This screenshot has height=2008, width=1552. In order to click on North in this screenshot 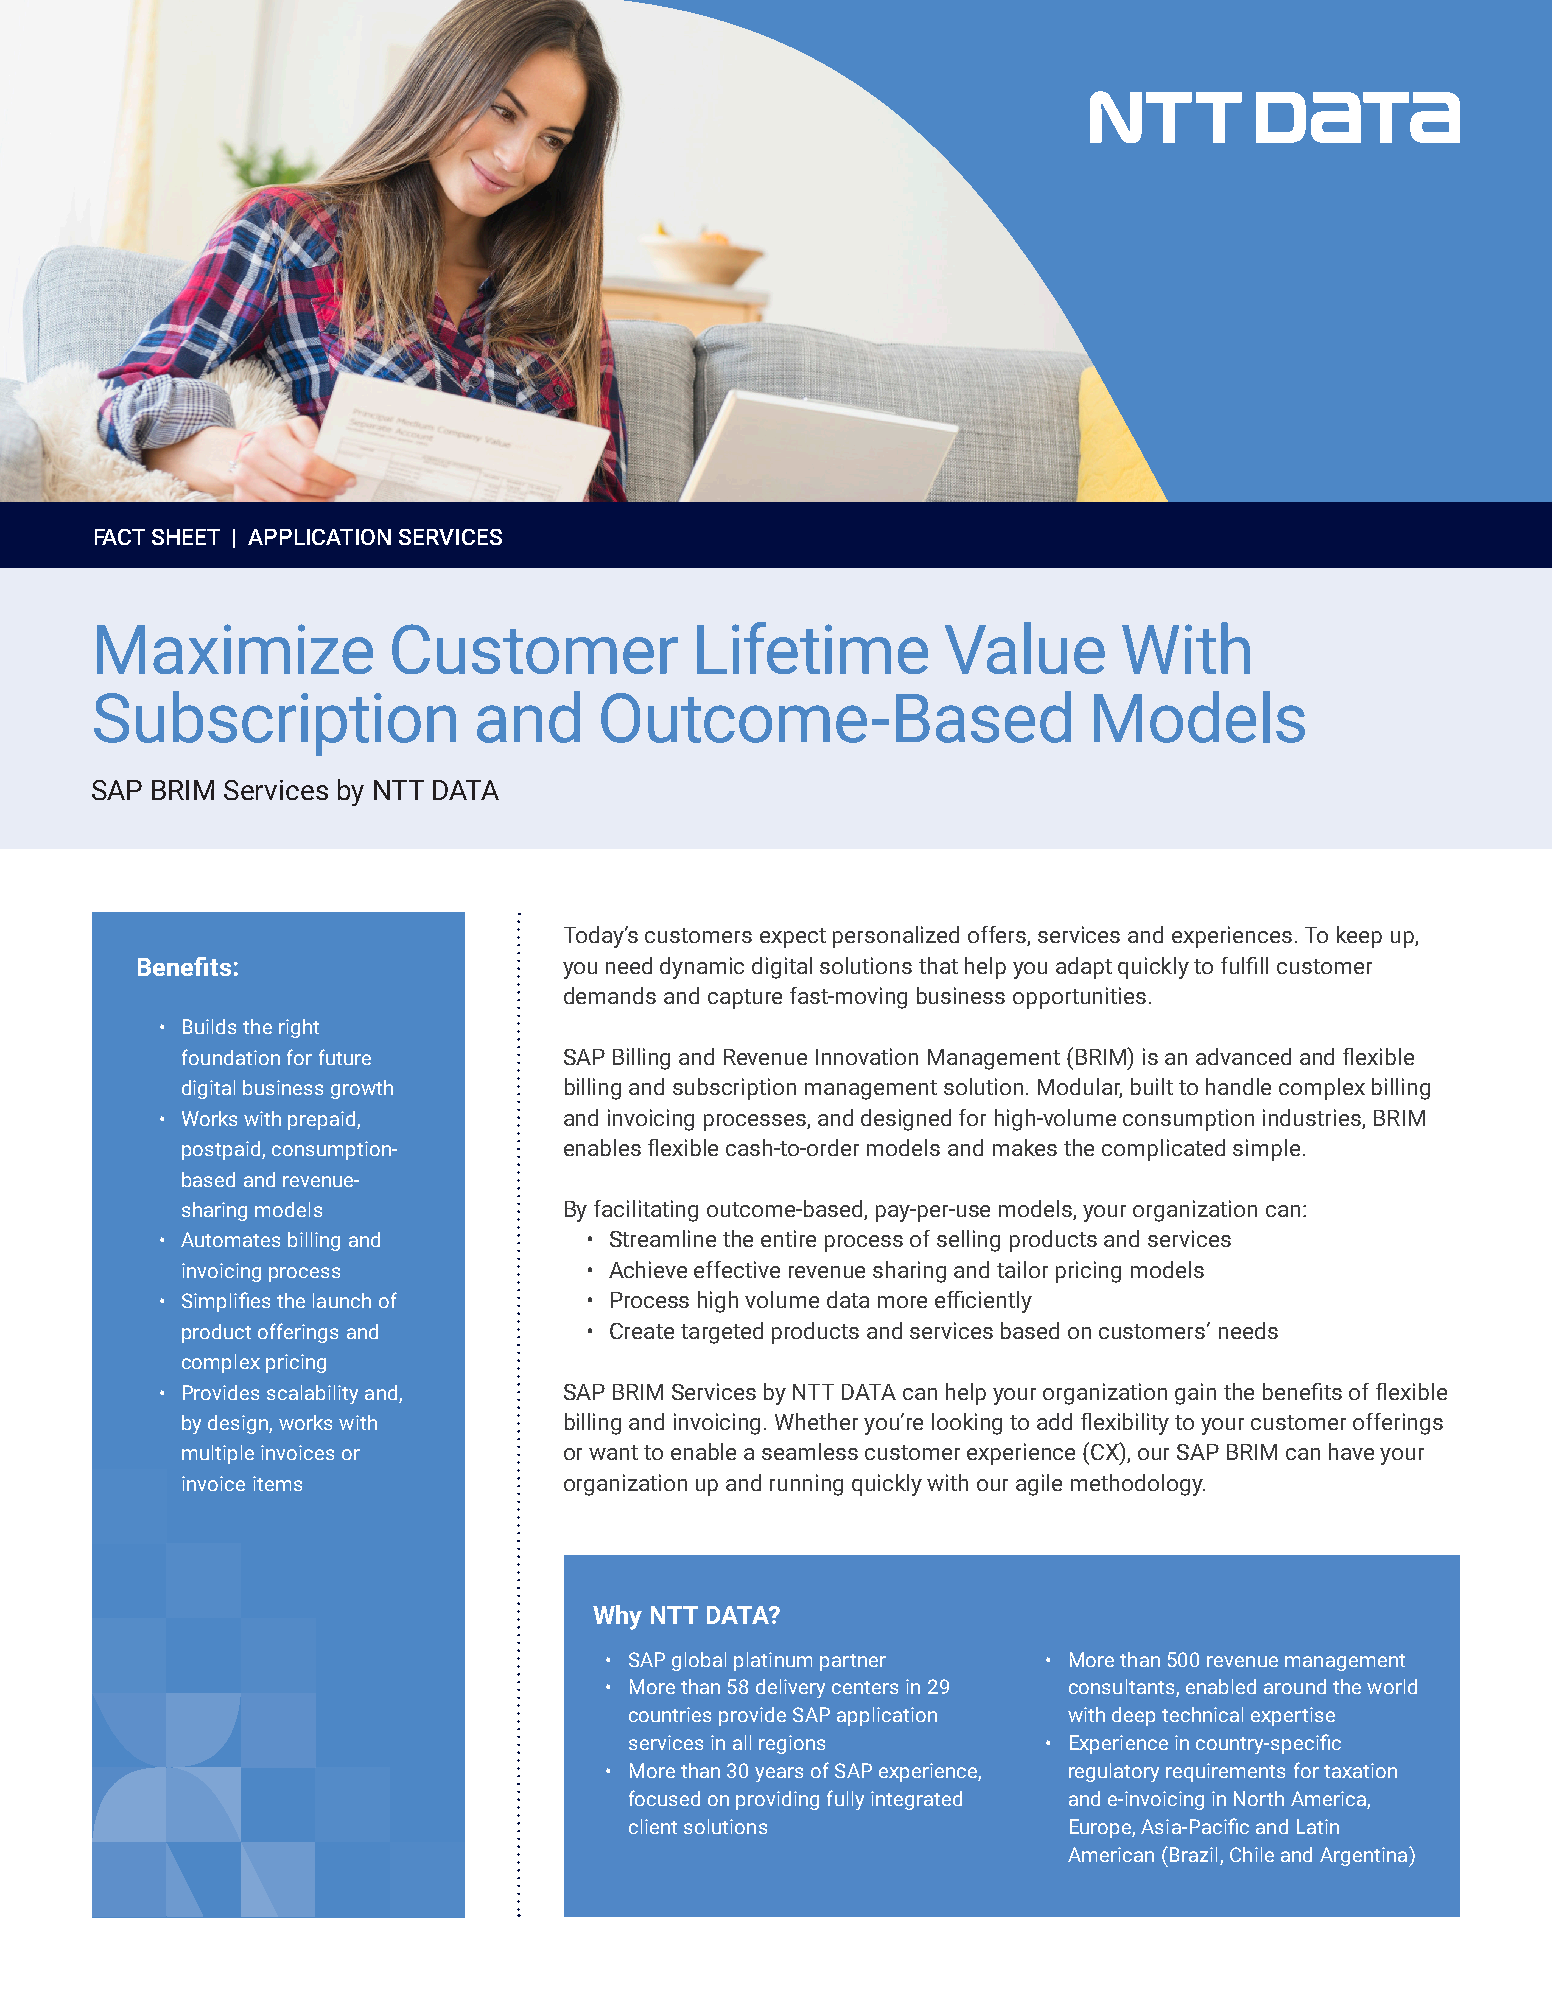, I will do `click(1259, 1798)`.
